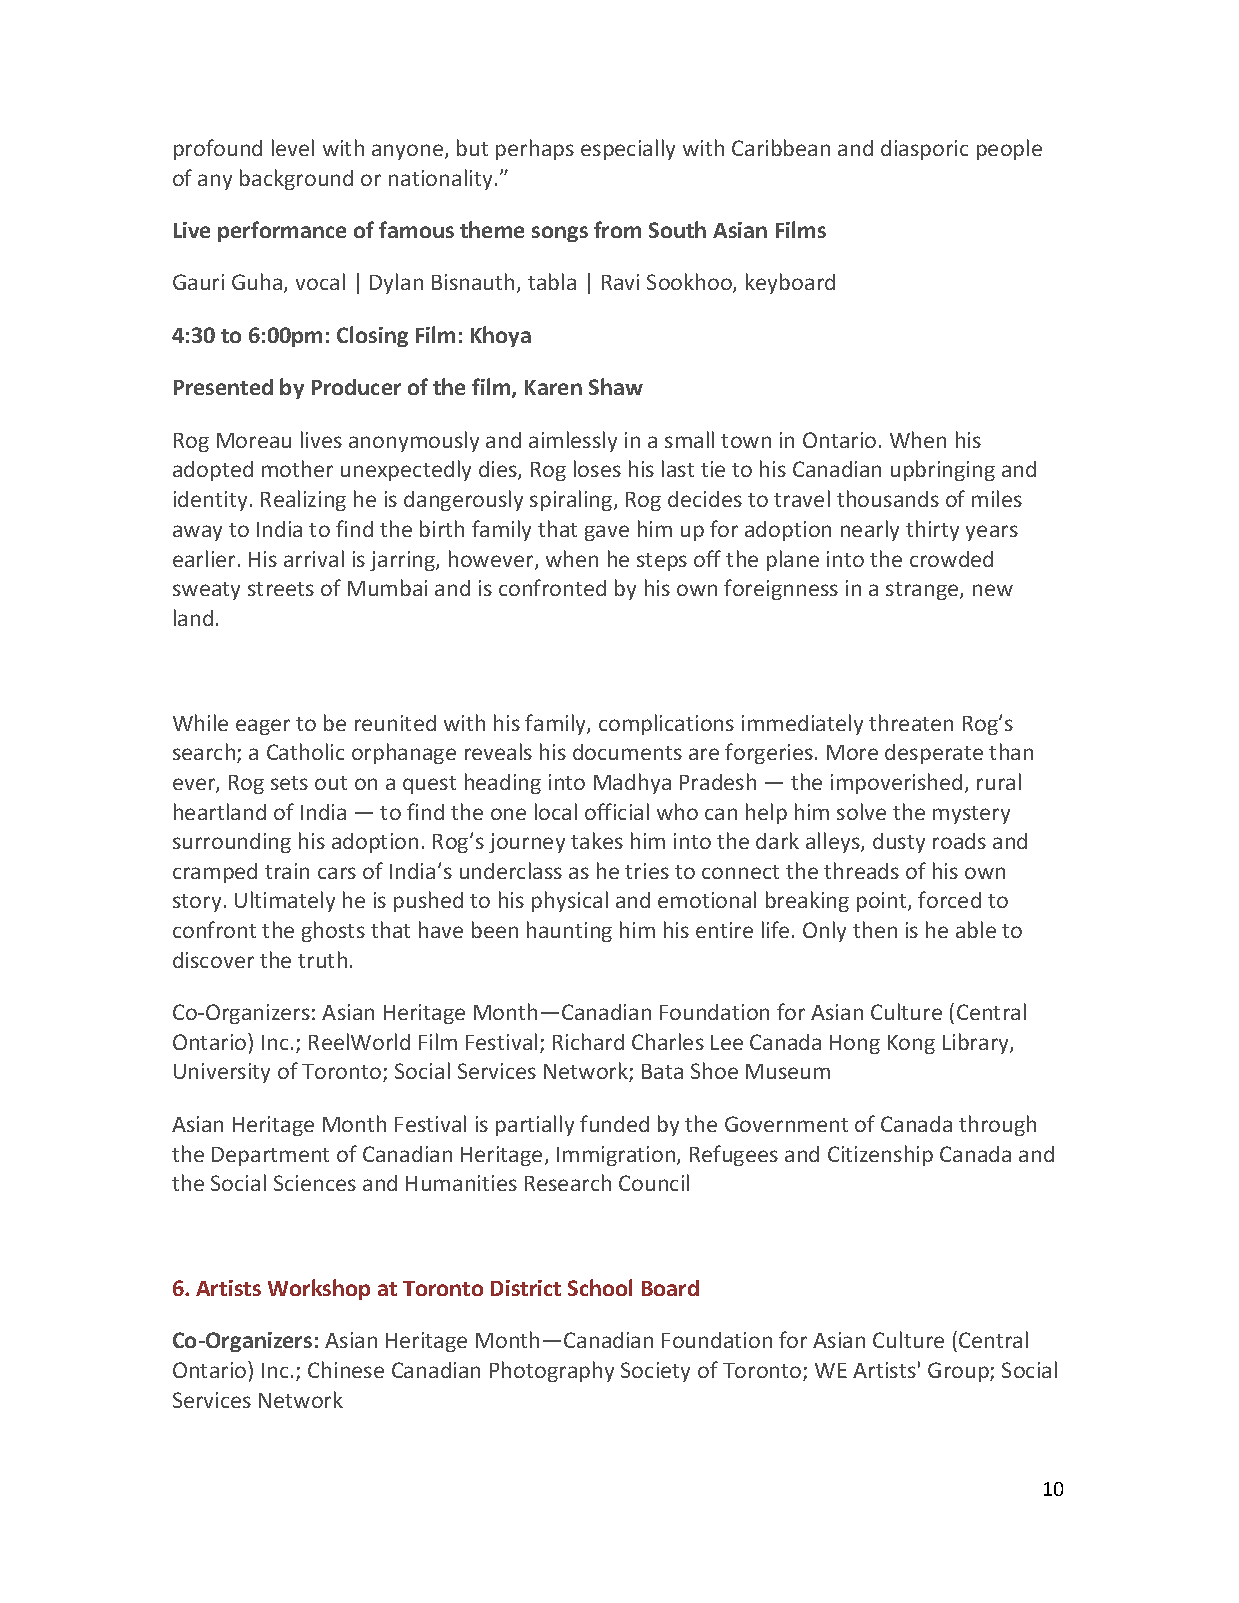  What do you see at coordinates (322, 959) in the image?
I see `truth` at bounding box center [322, 959].
